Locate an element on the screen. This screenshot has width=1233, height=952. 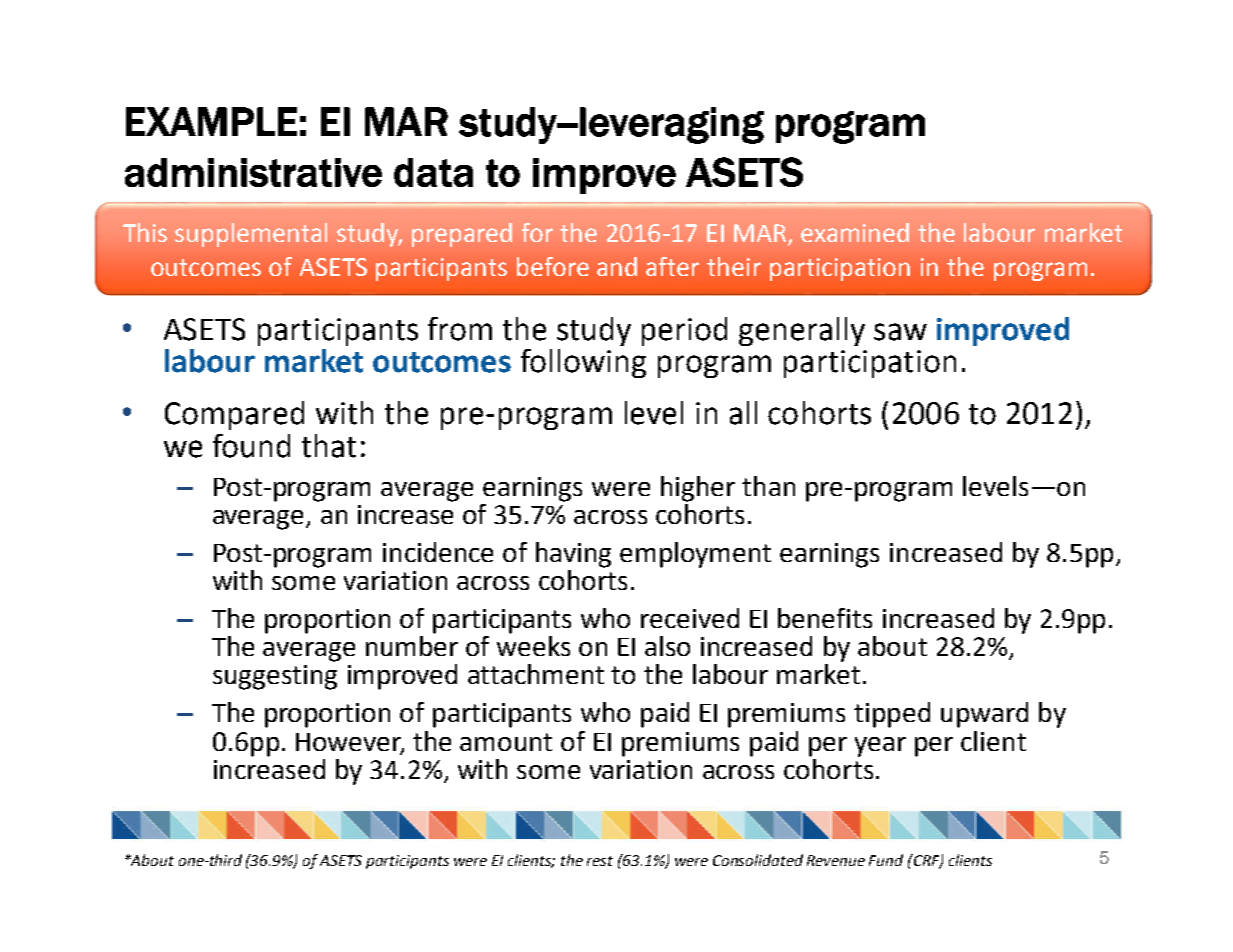
EXAMPLE is located at coordinates (211, 121).
